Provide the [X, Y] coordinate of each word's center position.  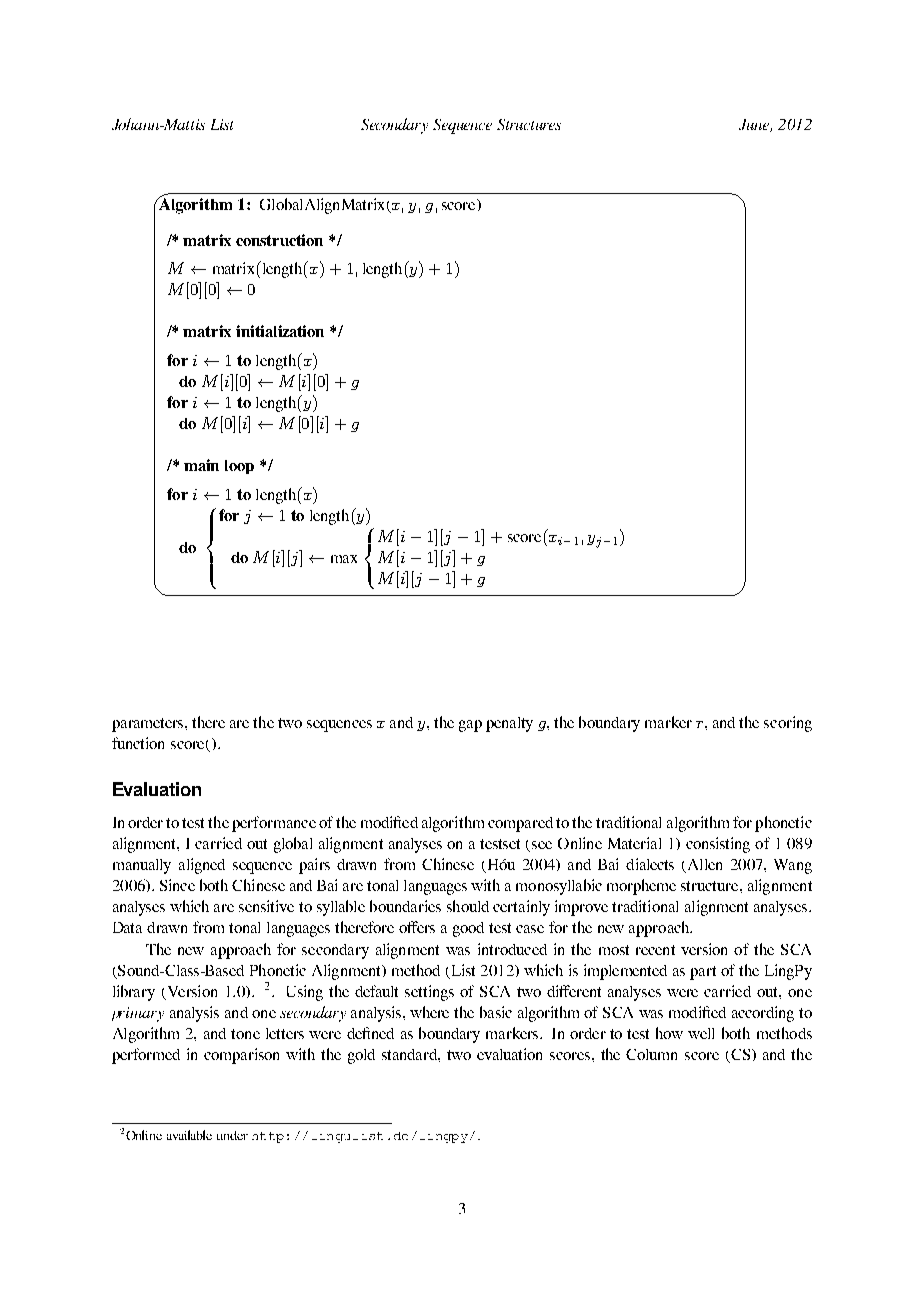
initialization [280, 331]
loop [239, 467]
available [189, 1135]
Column [651, 1054]
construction [279, 240]
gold [361, 1056]
